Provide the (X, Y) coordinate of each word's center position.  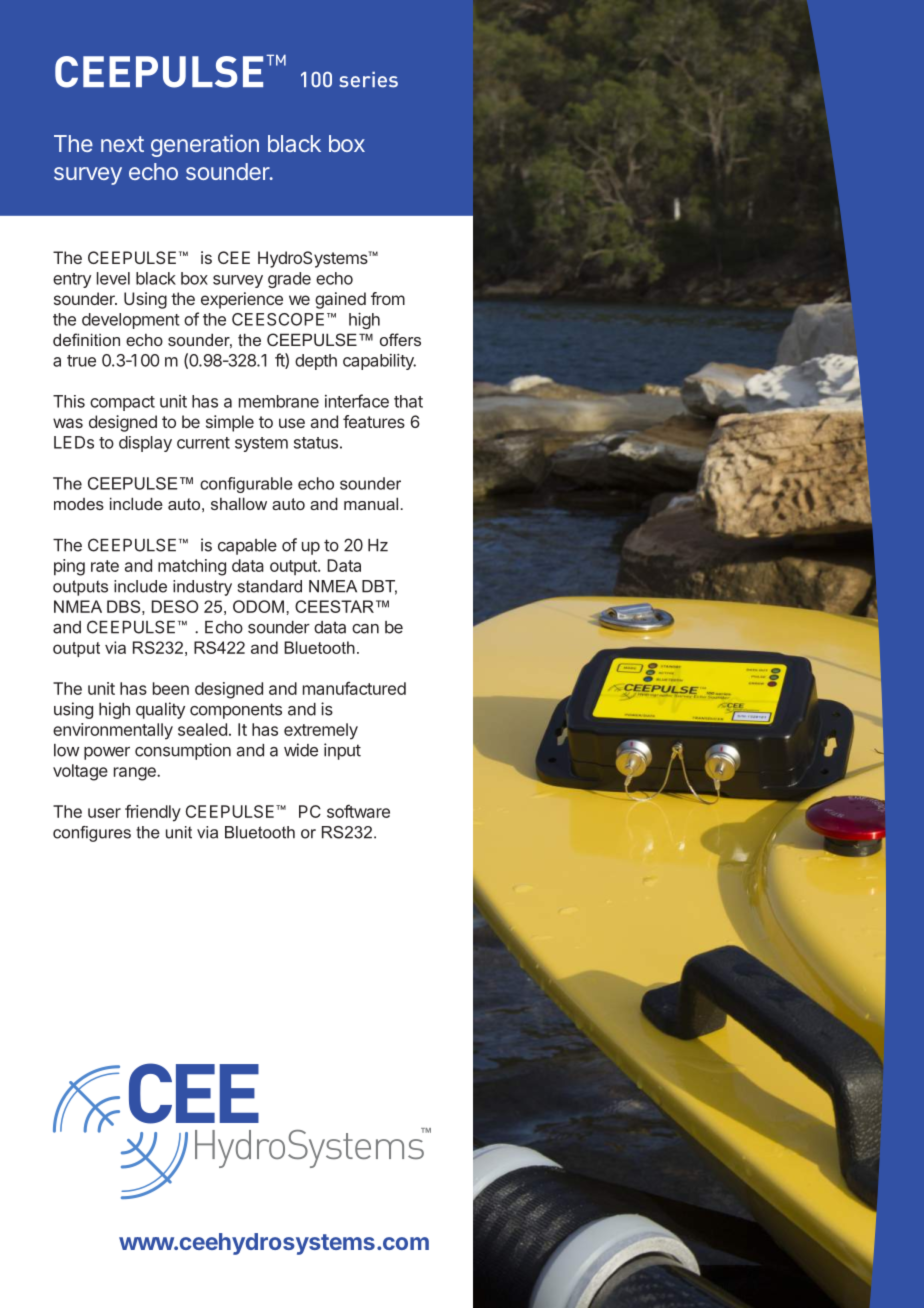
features (374, 421)
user (104, 813)
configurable (246, 485)
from (388, 298)
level (113, 278)
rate (105, 566)
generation (205, 145)
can (365, 629)
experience (242, 300)
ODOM (258, 606)
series (368, 80)
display (145, 444)
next (122, 144)
